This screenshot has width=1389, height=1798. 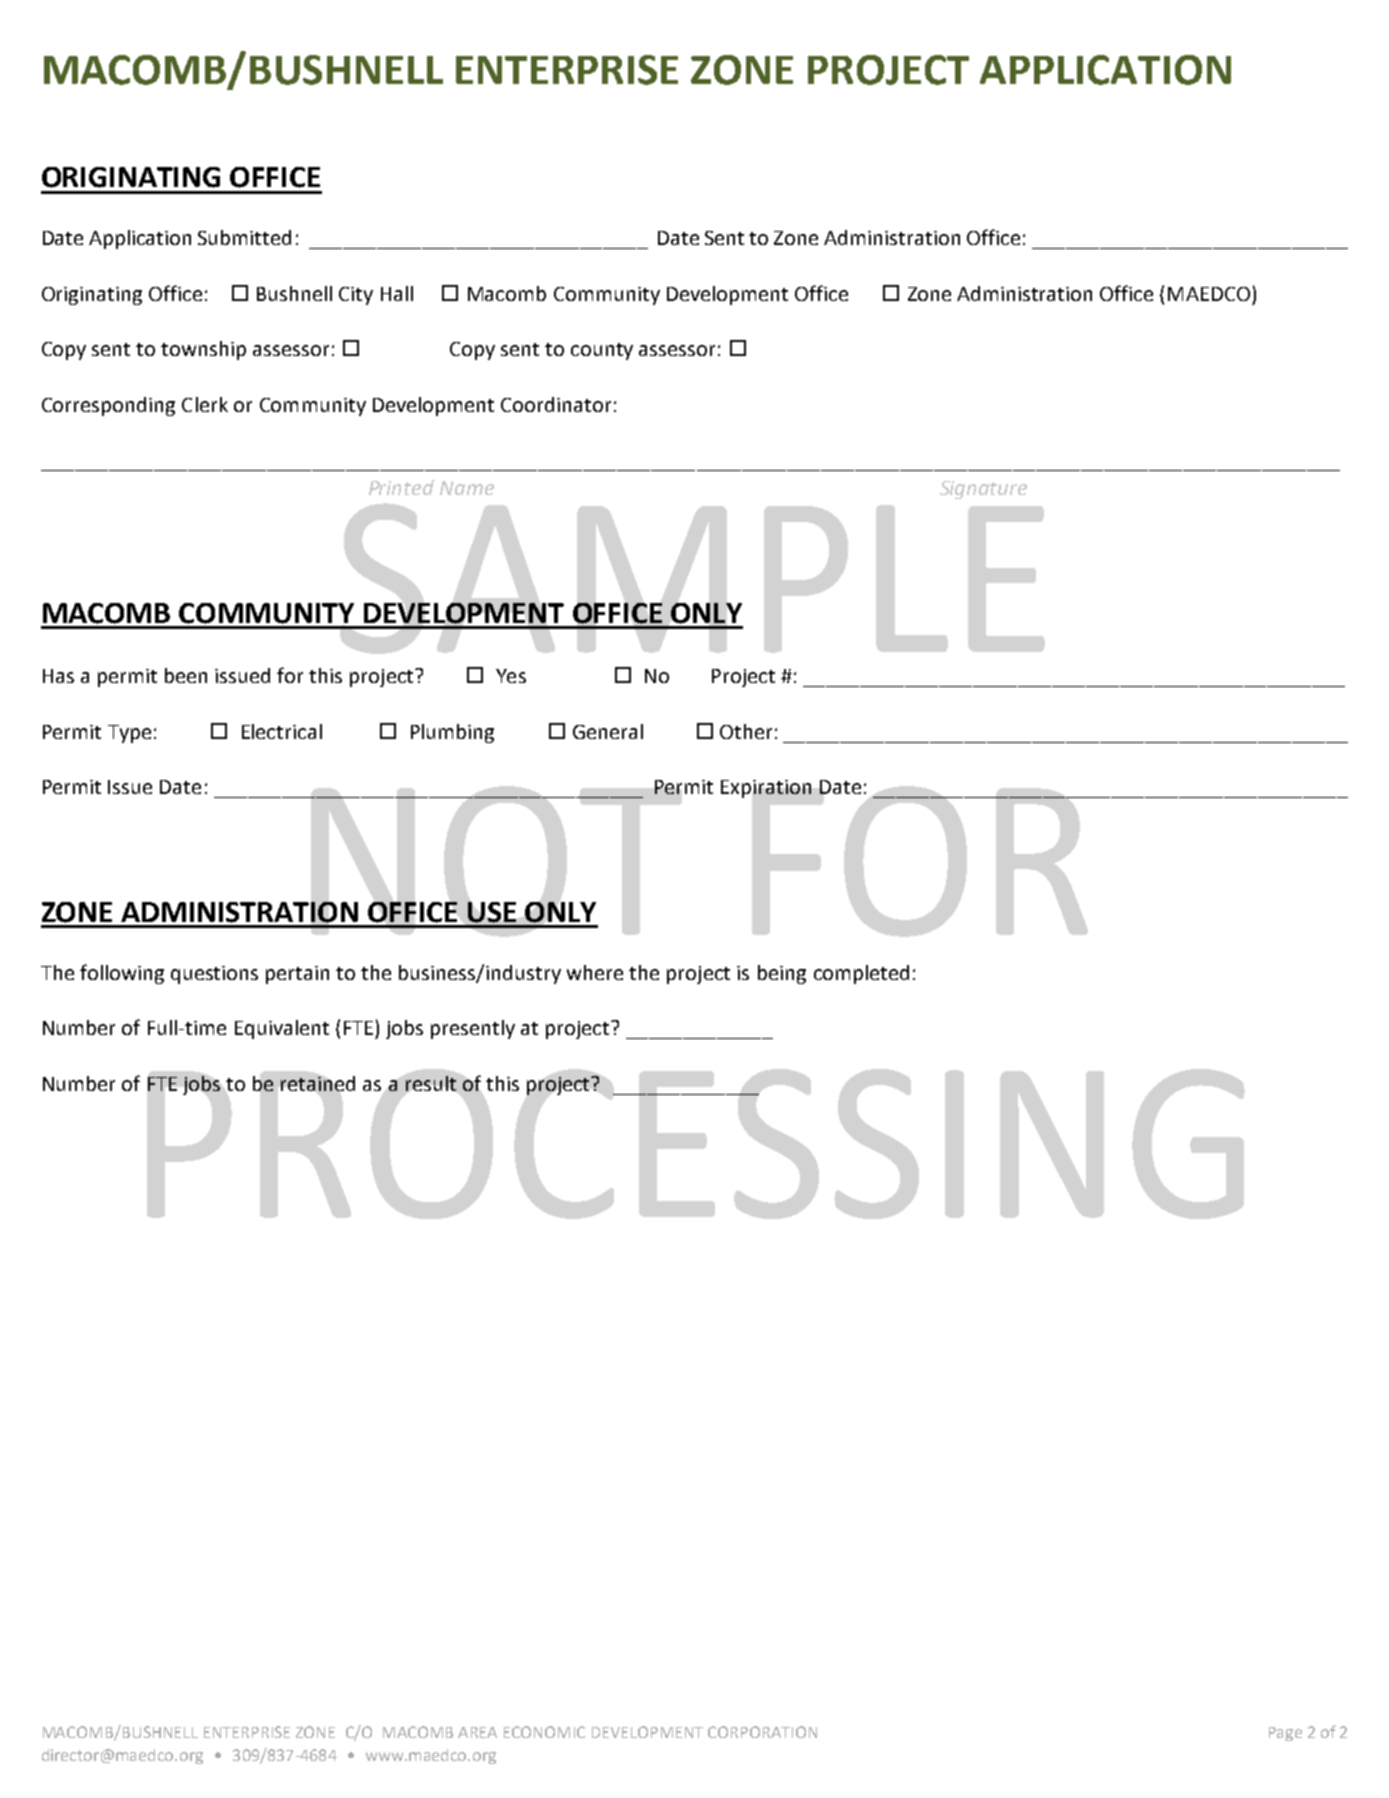 I want to click on AREA, so click(x=477, y=1732).
